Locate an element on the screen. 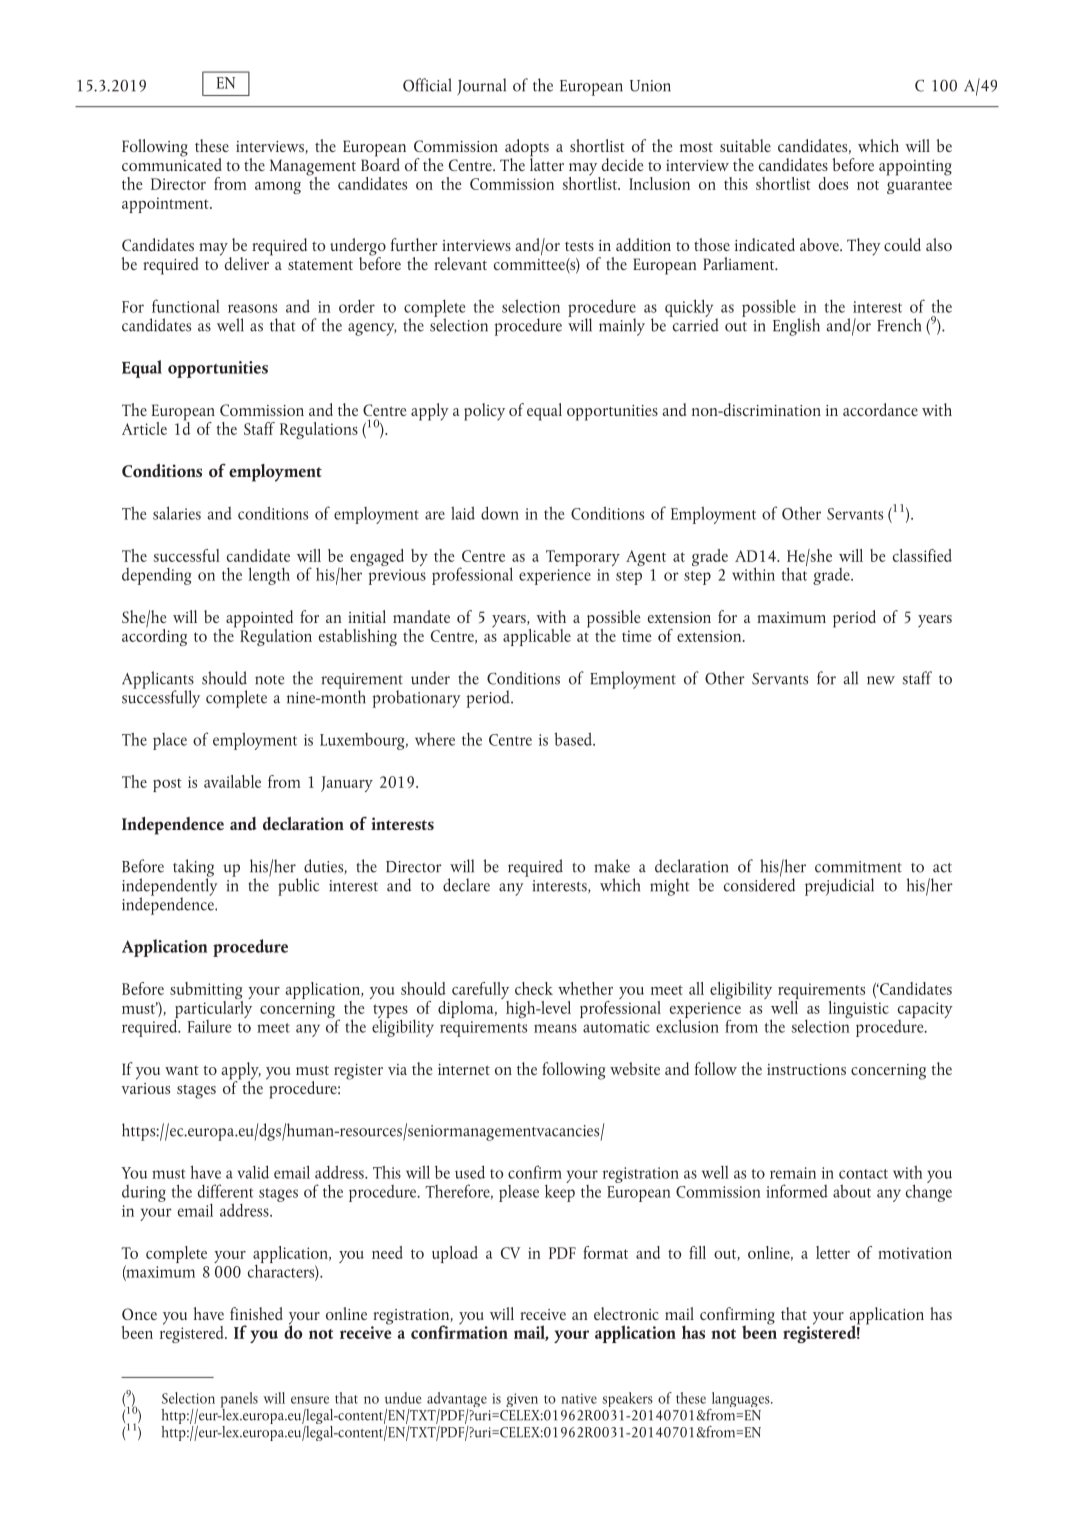 Image resolution: width=1074 pixels, height=1519 pixels. Failure is located at coordinates (209, 1026).
